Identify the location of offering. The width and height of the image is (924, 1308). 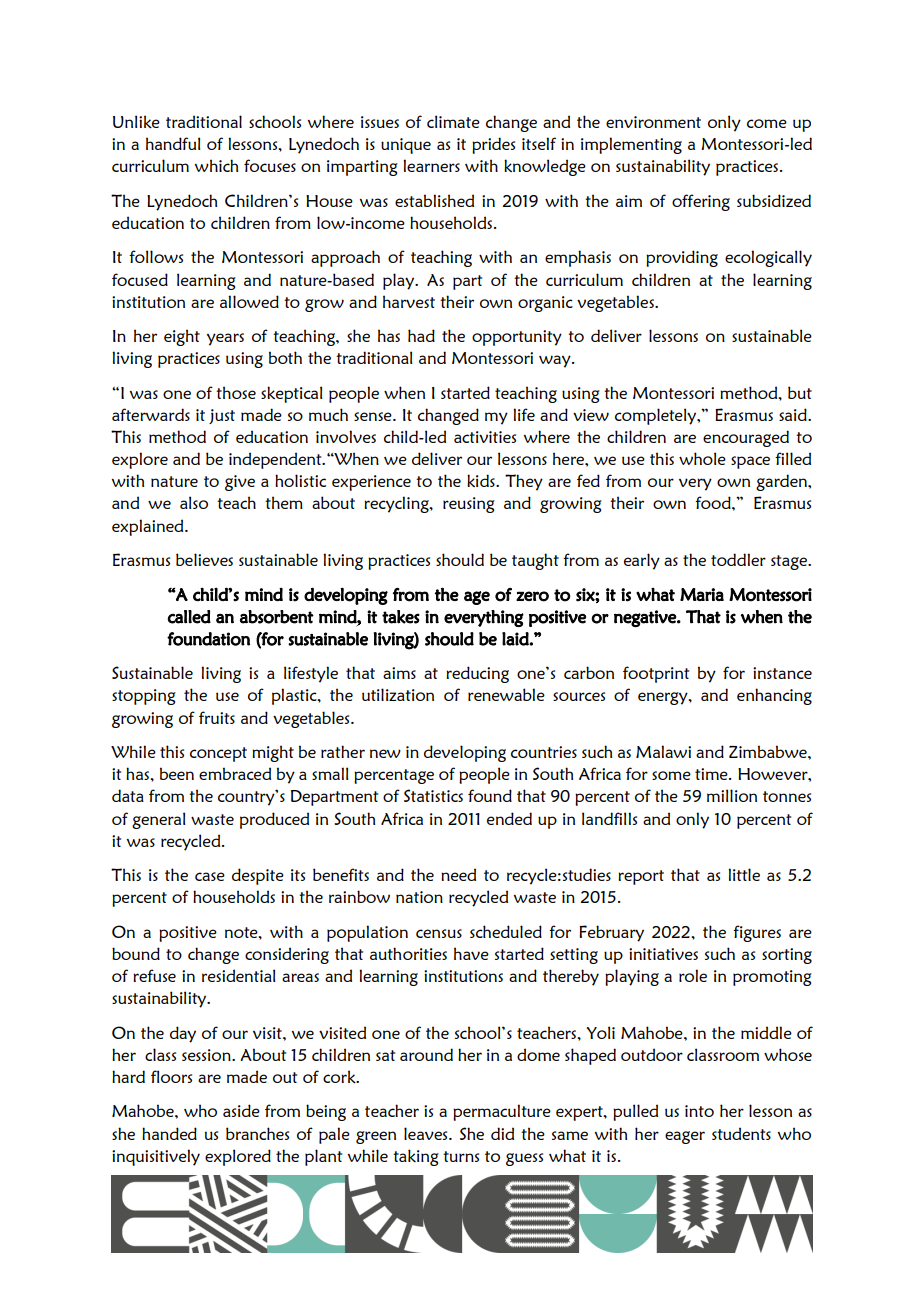
(701, 202).
